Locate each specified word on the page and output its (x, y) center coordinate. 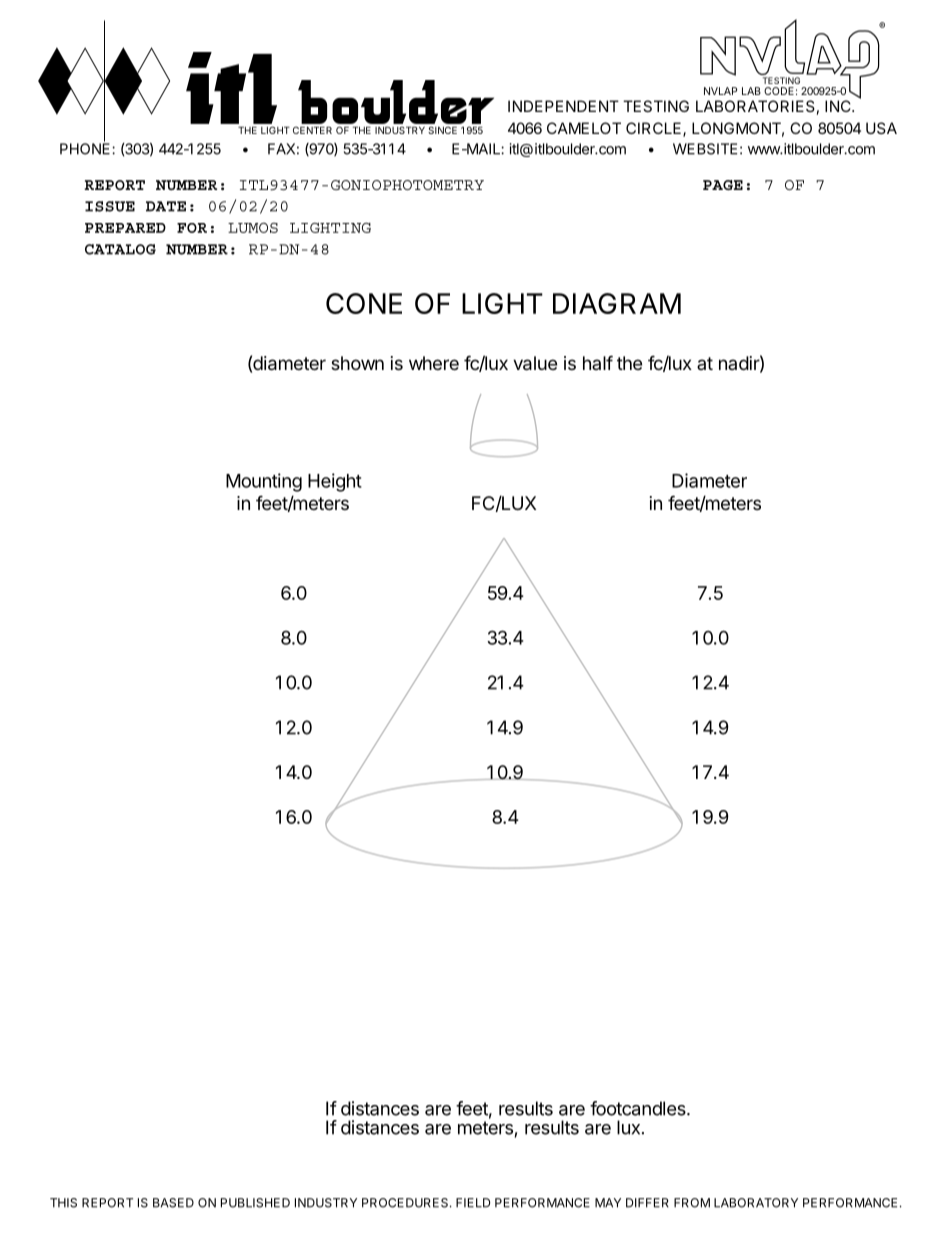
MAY (608, 1203)
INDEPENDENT (563, 106)
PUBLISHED (255, 1203)
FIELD (473, 1203)
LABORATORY (756, 1203)
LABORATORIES (755, 106)
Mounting (264, 482)
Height (335, 482)
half (598, 362)
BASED (173, 1203)
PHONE (86, 148)
